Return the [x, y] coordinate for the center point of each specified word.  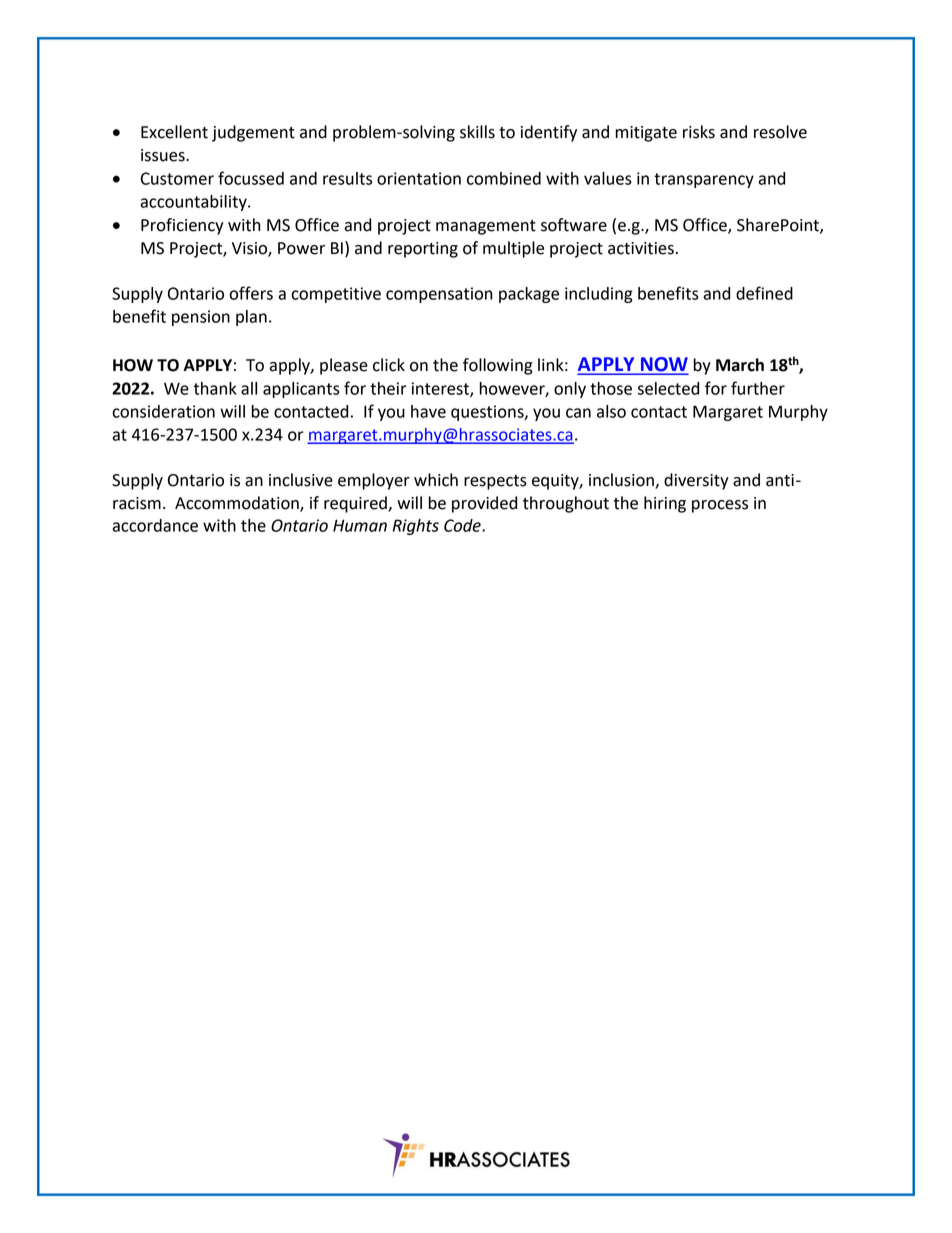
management [486, 227]
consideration [163, 411]
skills [477, 132]
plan [251, 318]
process [720, 506]
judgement [253, 133]
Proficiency [182, 226]
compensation [439, 295]
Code [463, 525]
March [740, 365]
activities [641, 248]
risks [699, 132]
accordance [155, 525]
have [428, 411]
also [611, 411]
